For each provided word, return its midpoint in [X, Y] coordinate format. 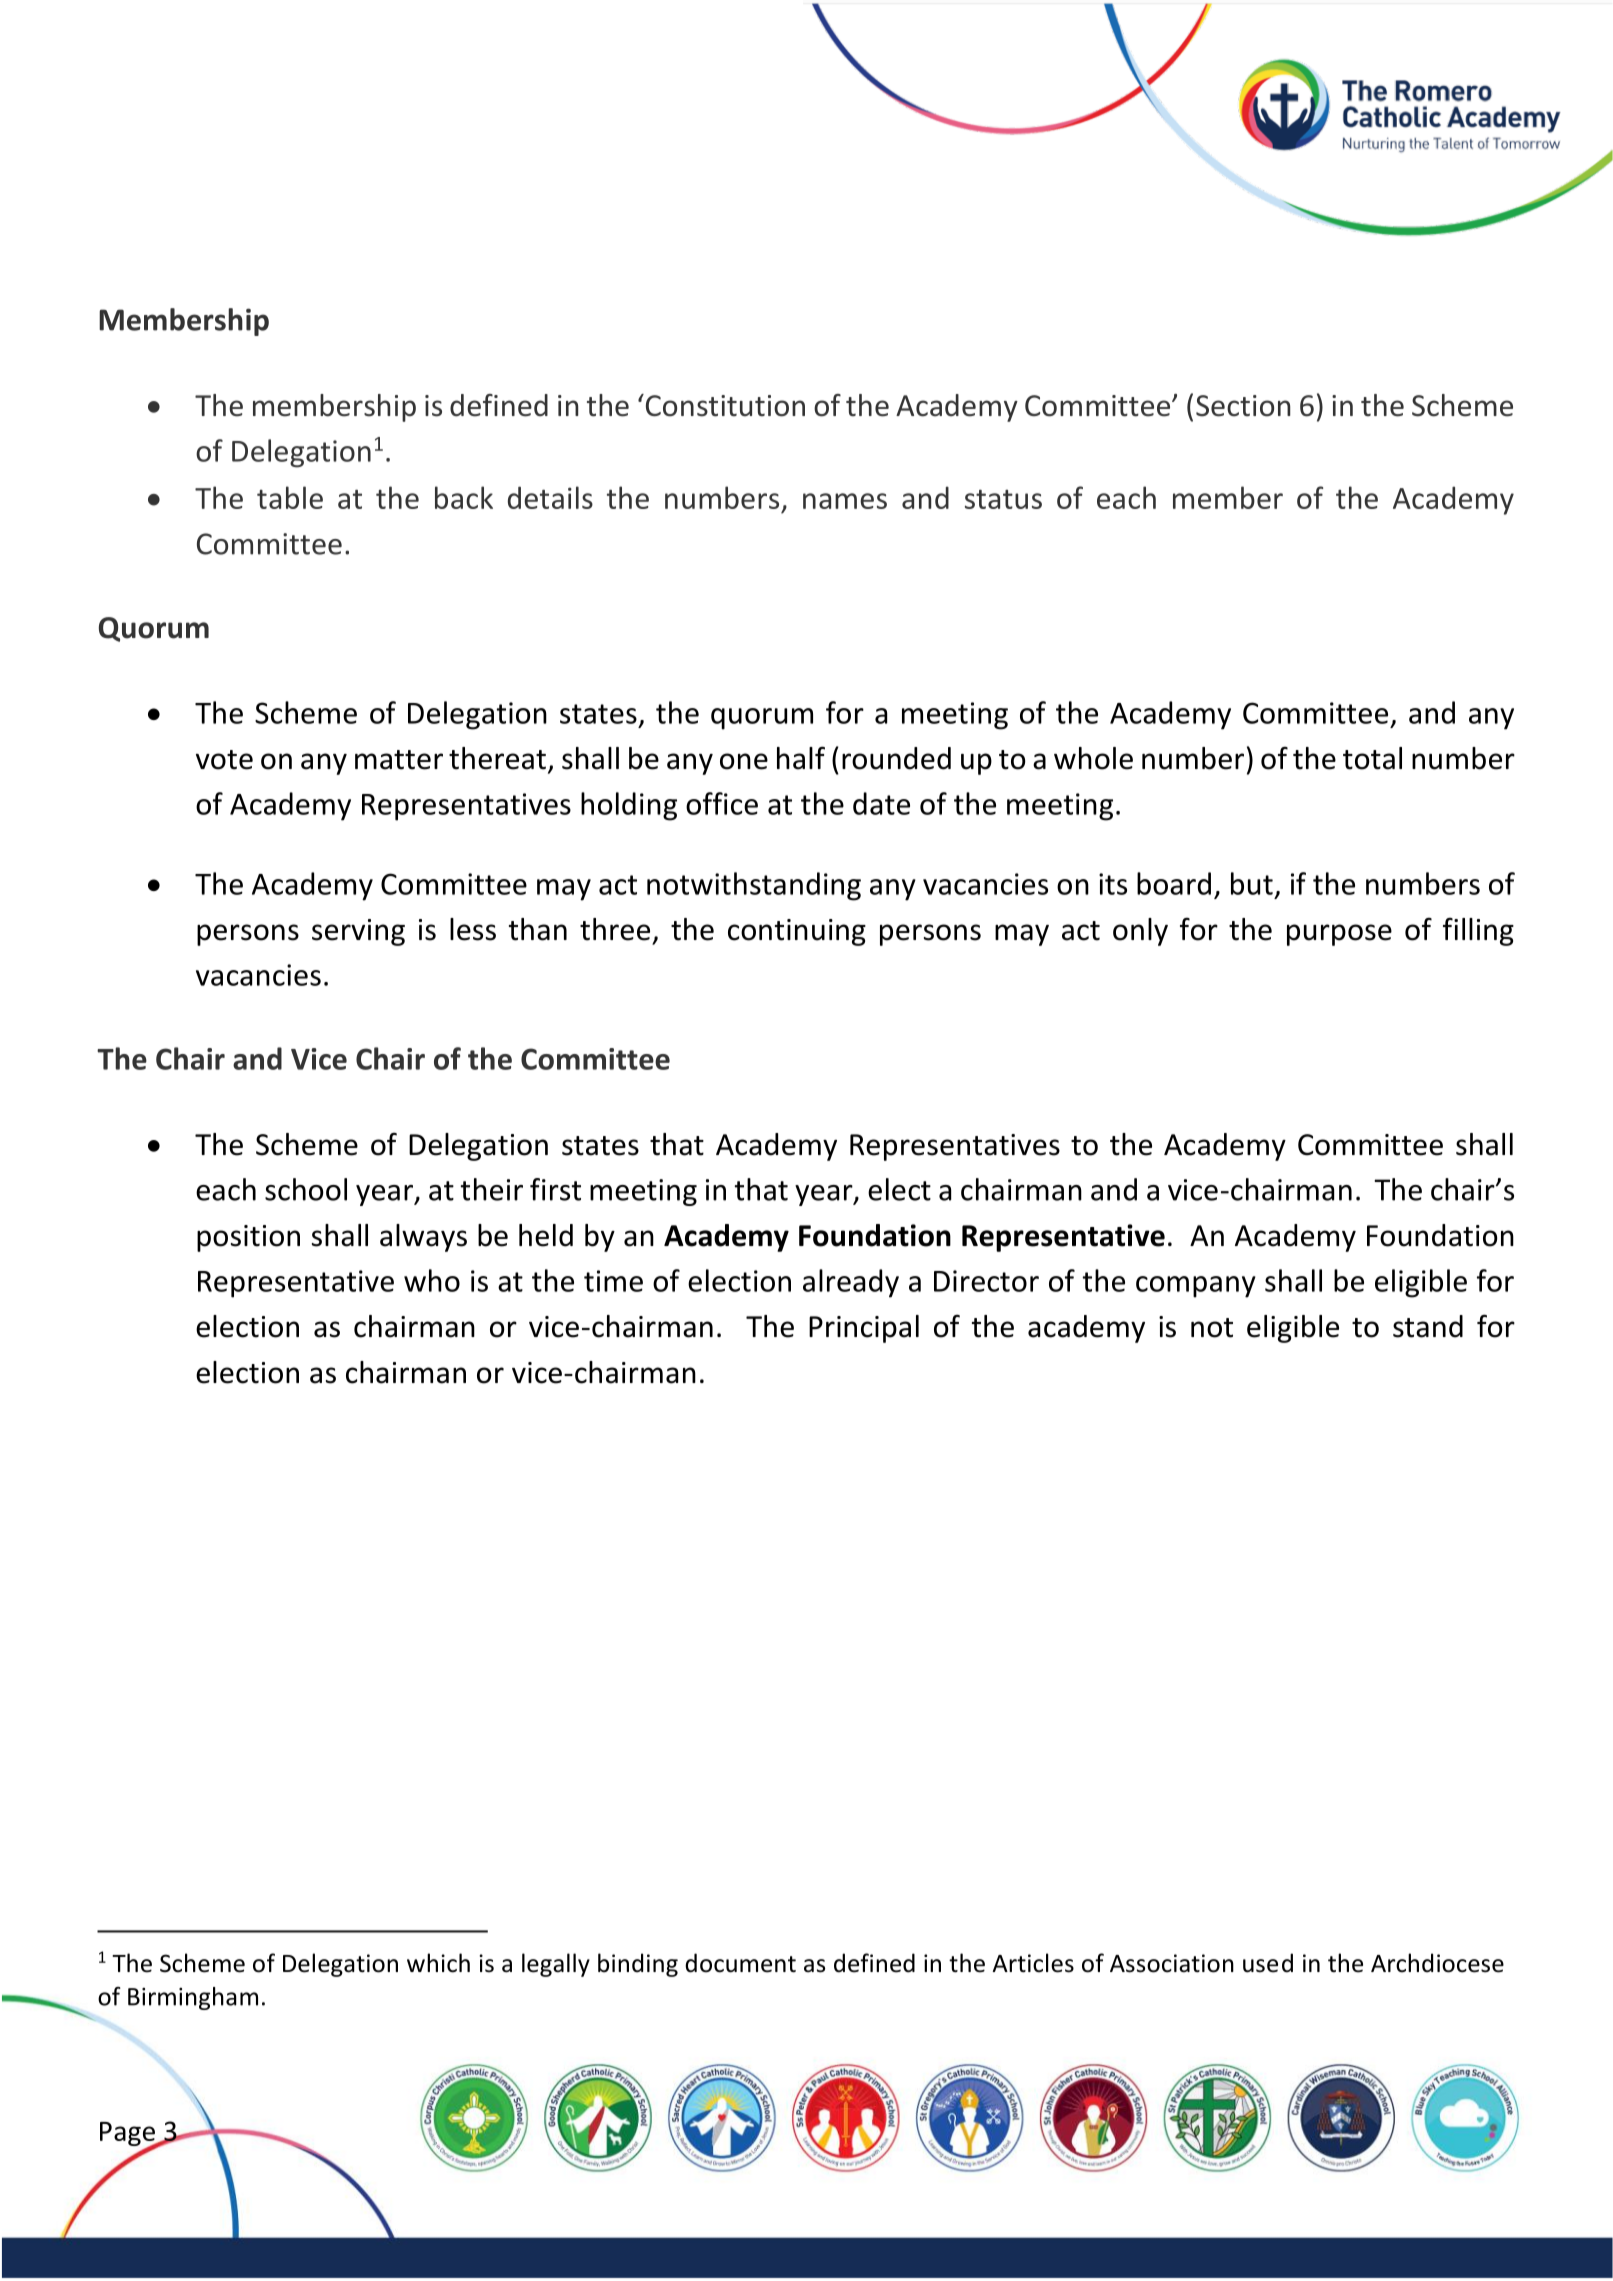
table [290, 497]
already [851, 1283]
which [438, 1963]
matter [399, 760]
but [1252, 883]
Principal [864, 1329]
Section [1243, 406]
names [845, 501]
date [881, 803]
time [613, 1281]
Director [986, 1281]
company [1196, 1287]
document [740, 1963]
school [306, 1189]
